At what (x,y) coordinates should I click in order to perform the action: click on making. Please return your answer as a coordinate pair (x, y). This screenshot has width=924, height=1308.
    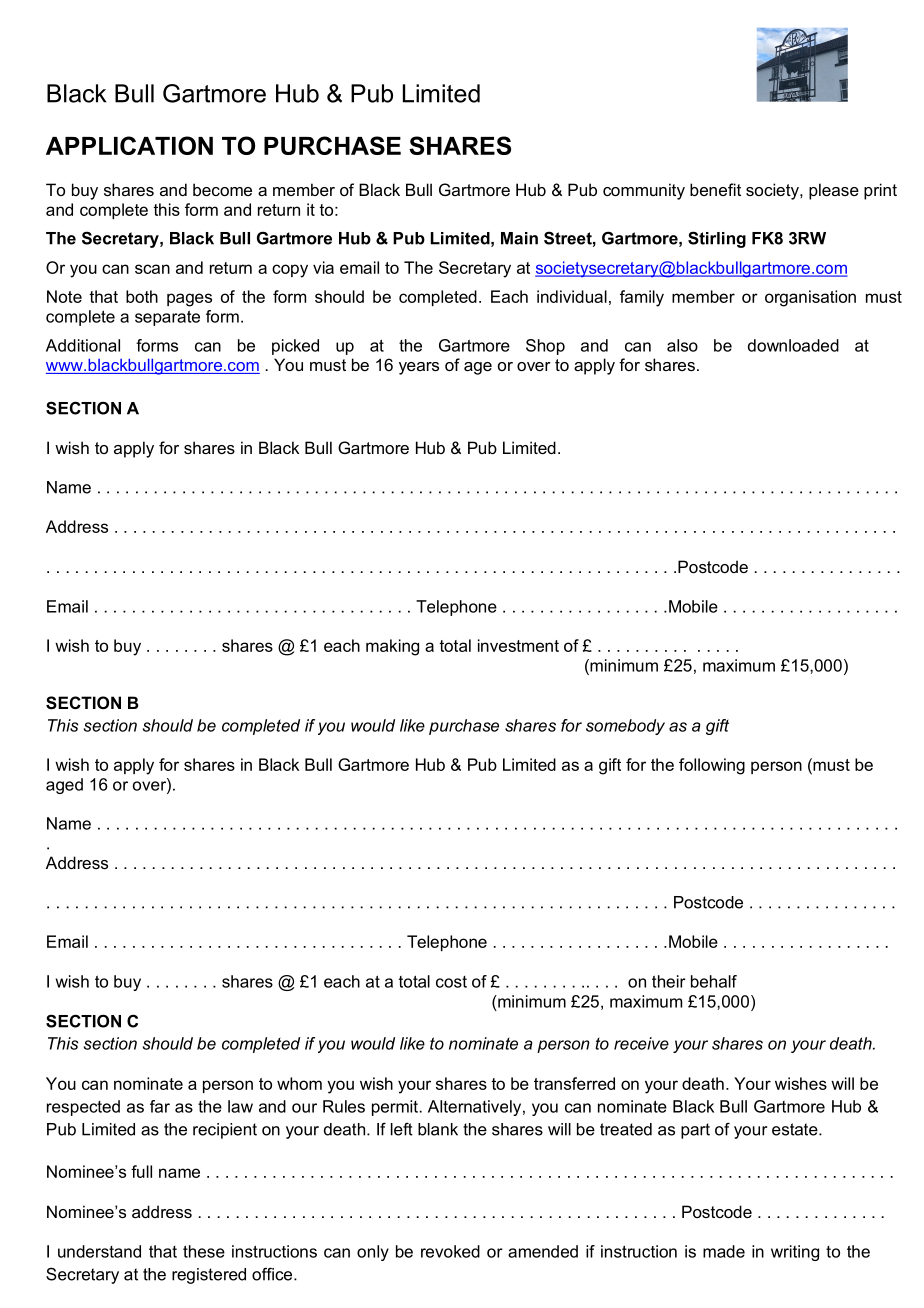
    Looking at the image, I should click on (392, 647).
